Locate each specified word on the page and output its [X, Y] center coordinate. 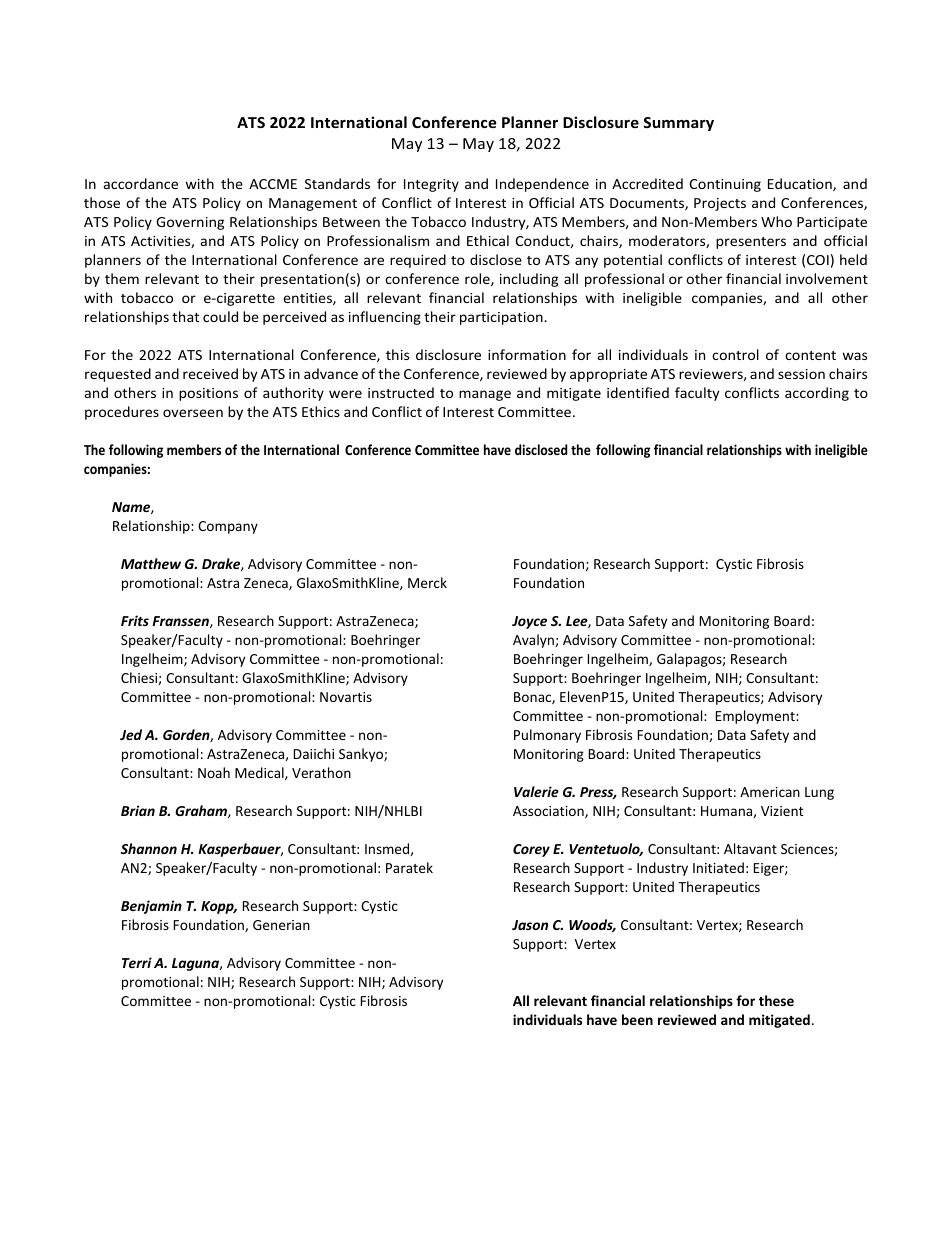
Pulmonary [547, 736]
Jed [131, 734]
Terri [137, 962]
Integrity [431, 185]
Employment [756, 717]
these [776, 1000]
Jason [530, 925]
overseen [193, 413]
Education [801, 184]
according [817, 394]
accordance [141, 183]
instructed [401, 392]
